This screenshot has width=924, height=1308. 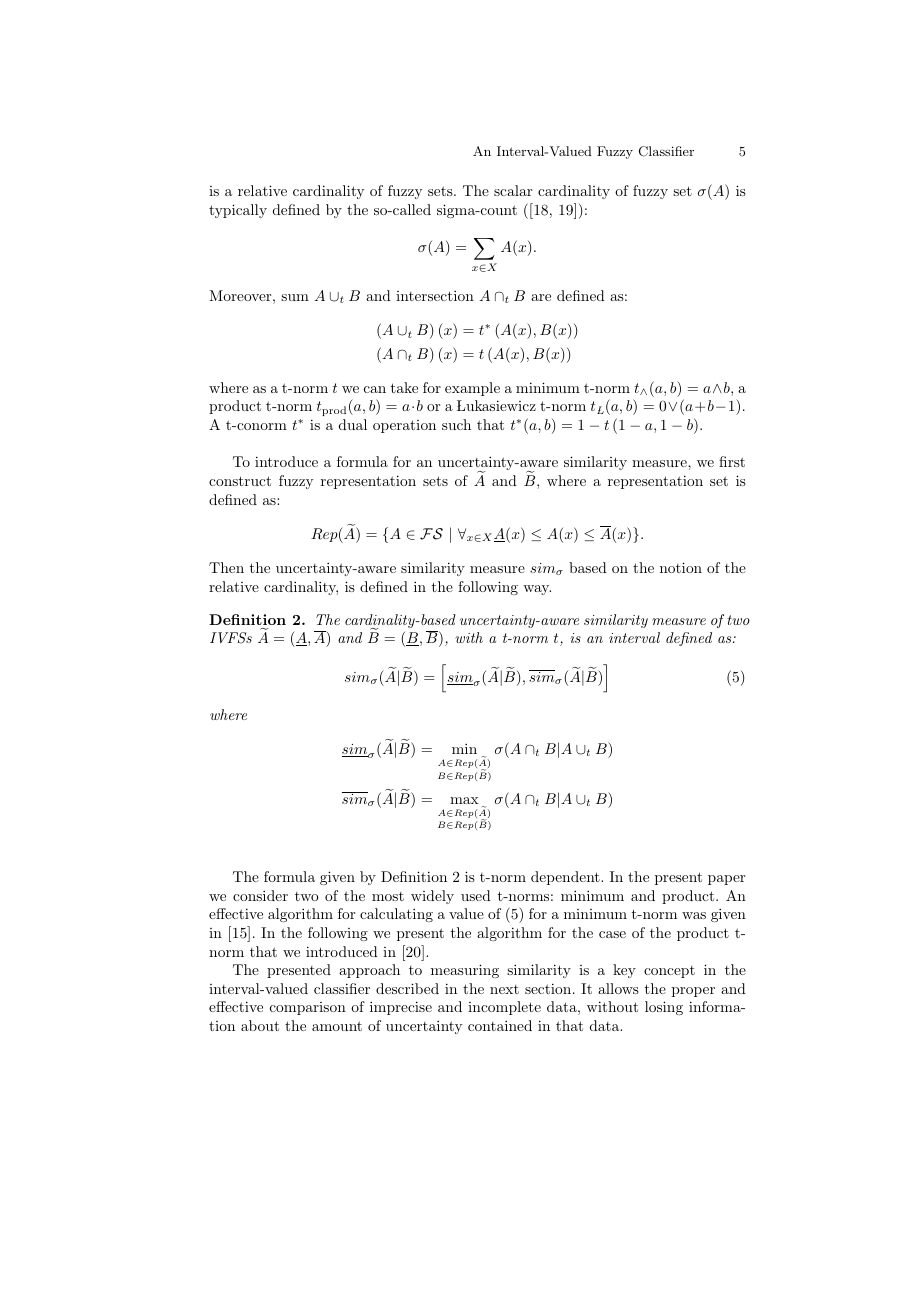 I want to click on typically, so click(x=238, y=211).
